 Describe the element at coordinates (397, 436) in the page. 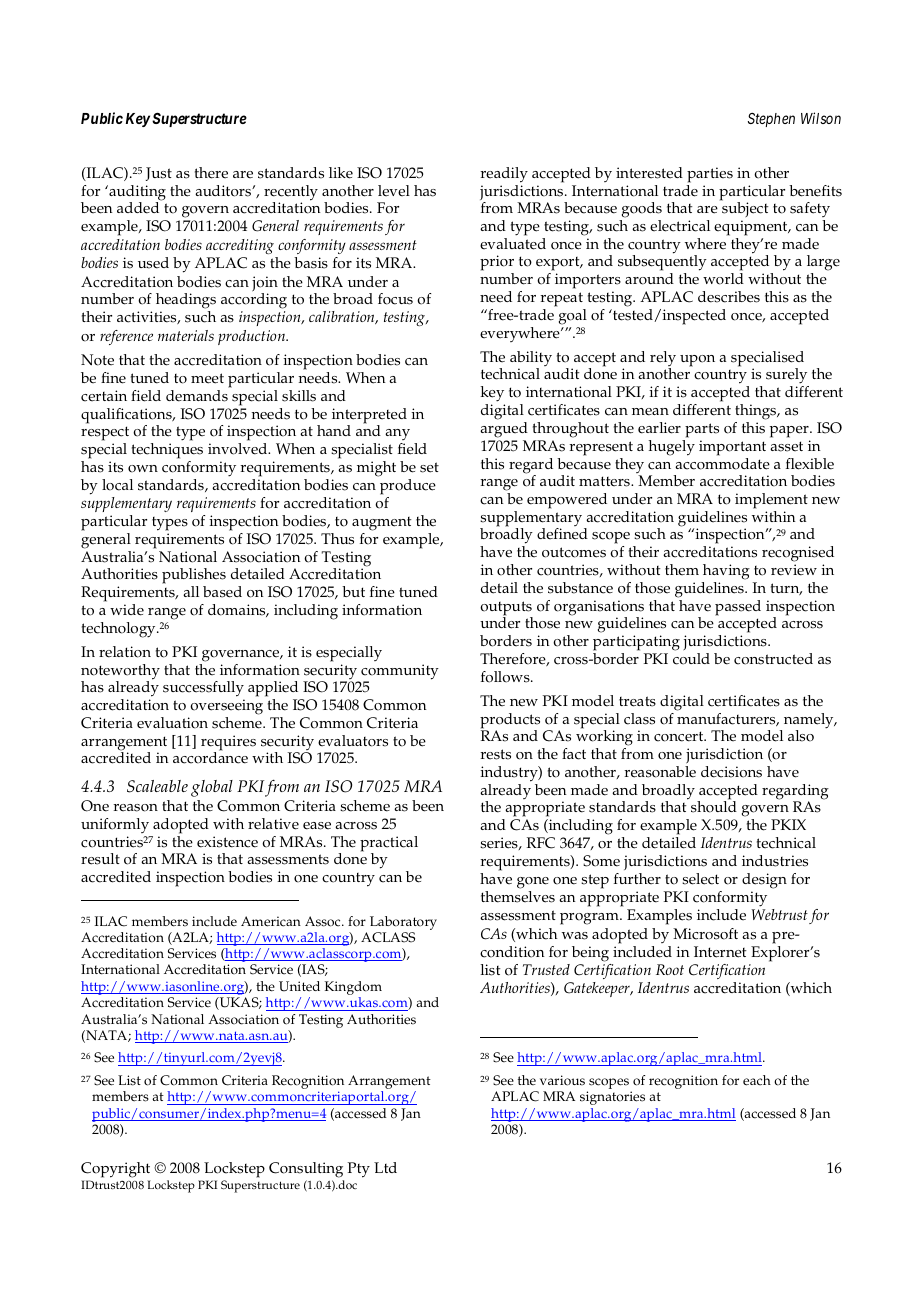

I see `any` at that location.
